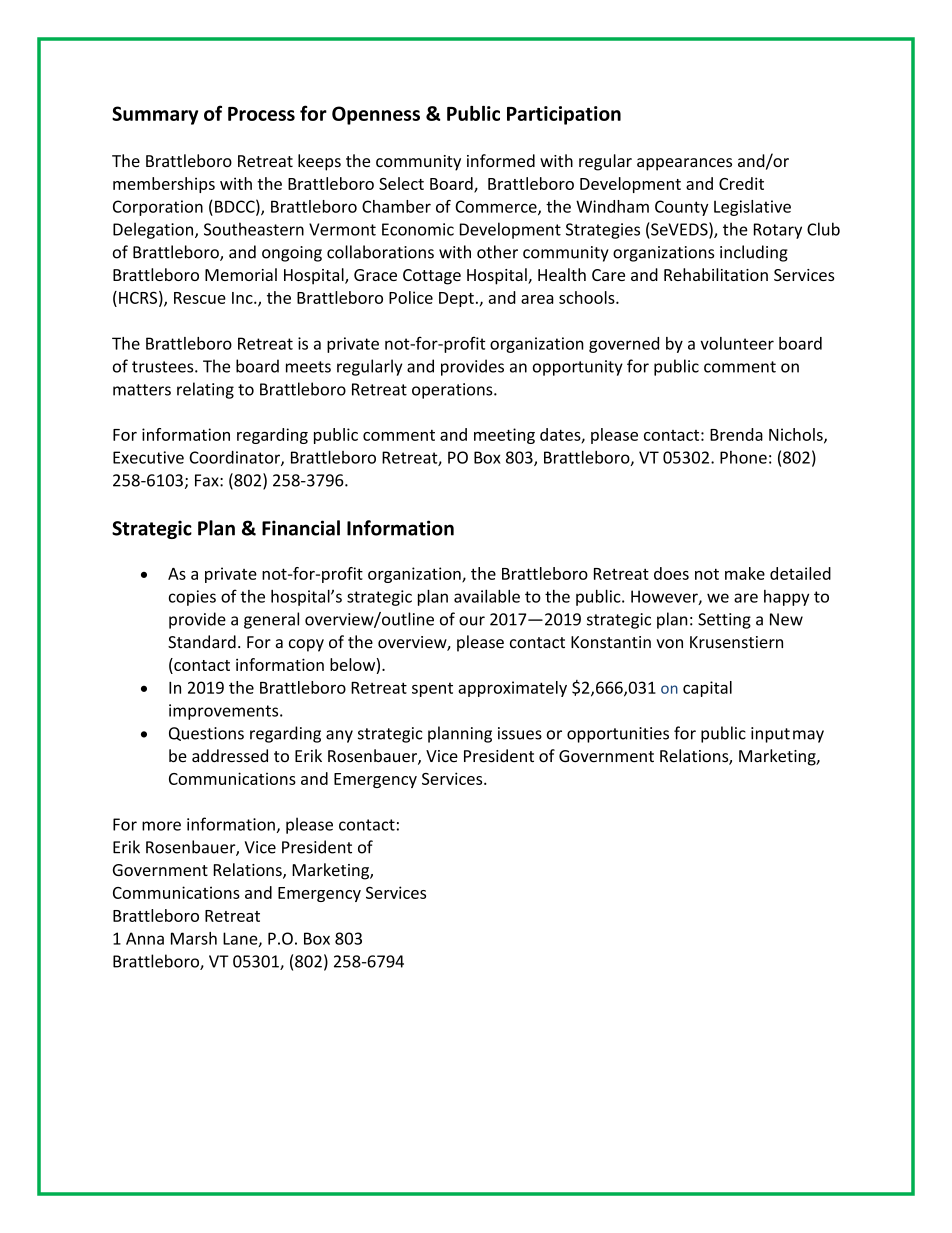 The height and width of the screenshot is (1233, 952). I want to click on make, so click(745, 573).
